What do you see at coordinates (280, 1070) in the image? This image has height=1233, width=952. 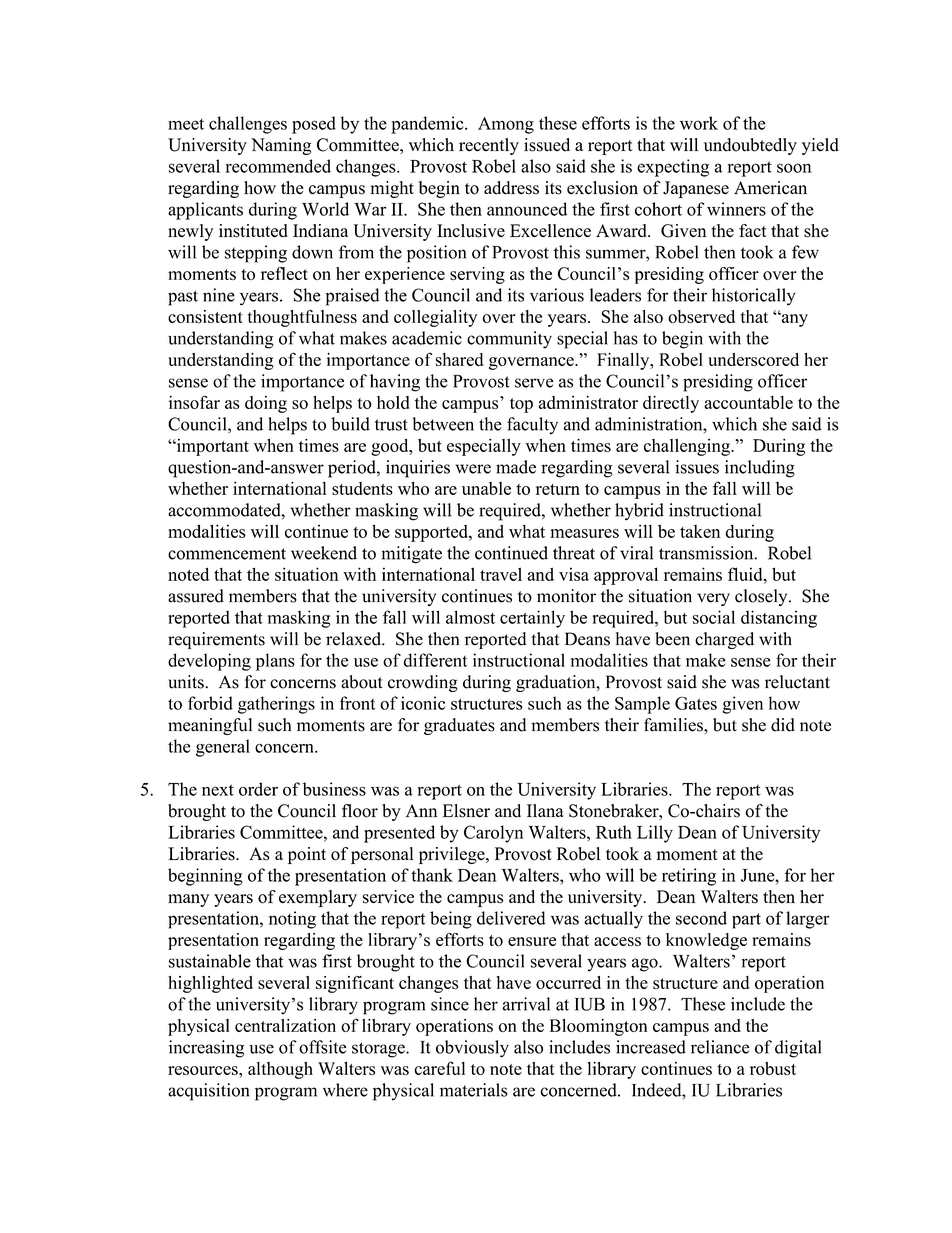 I see `although` at bounding box center [280, 1070].
